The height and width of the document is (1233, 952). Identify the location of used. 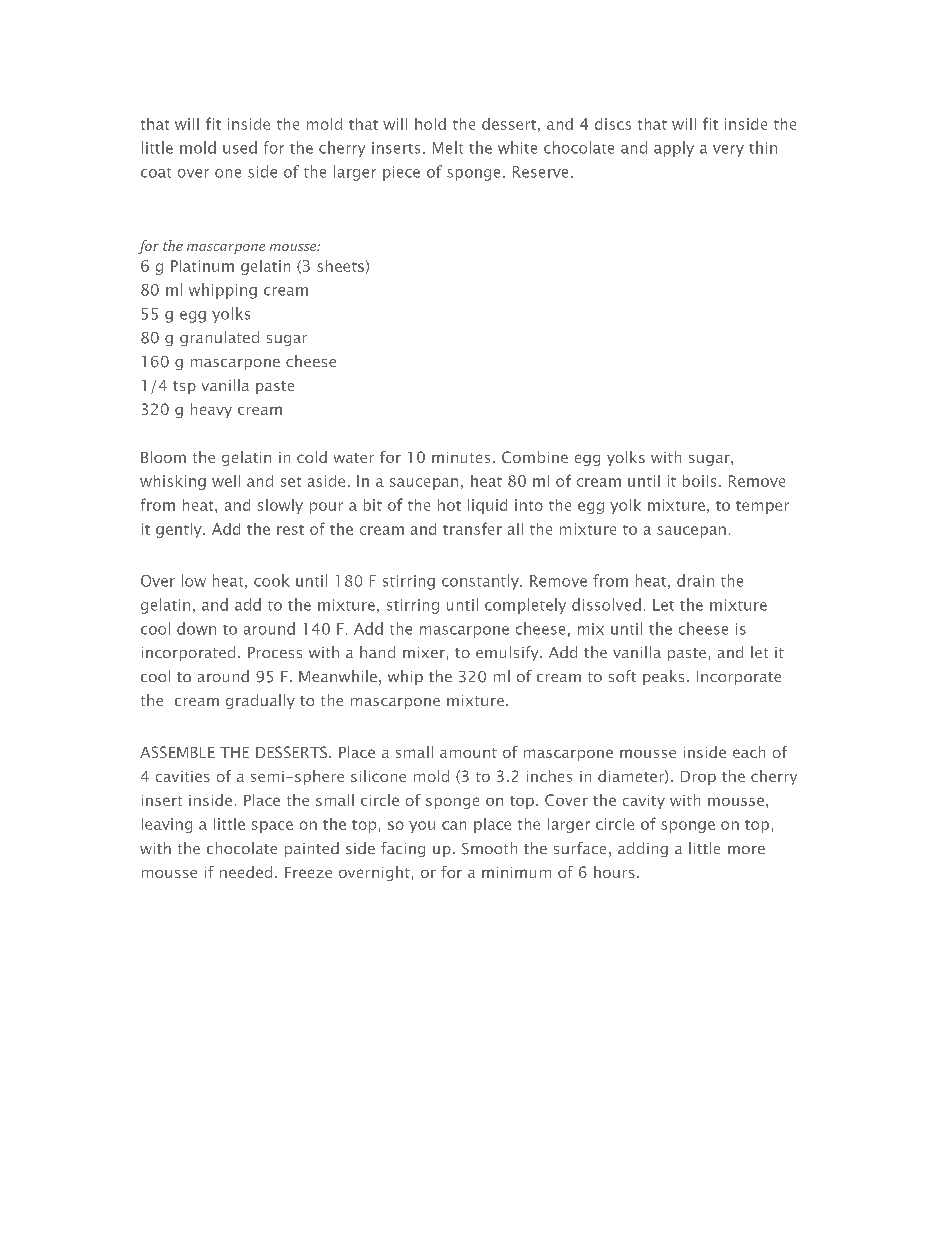
(240, 147).
